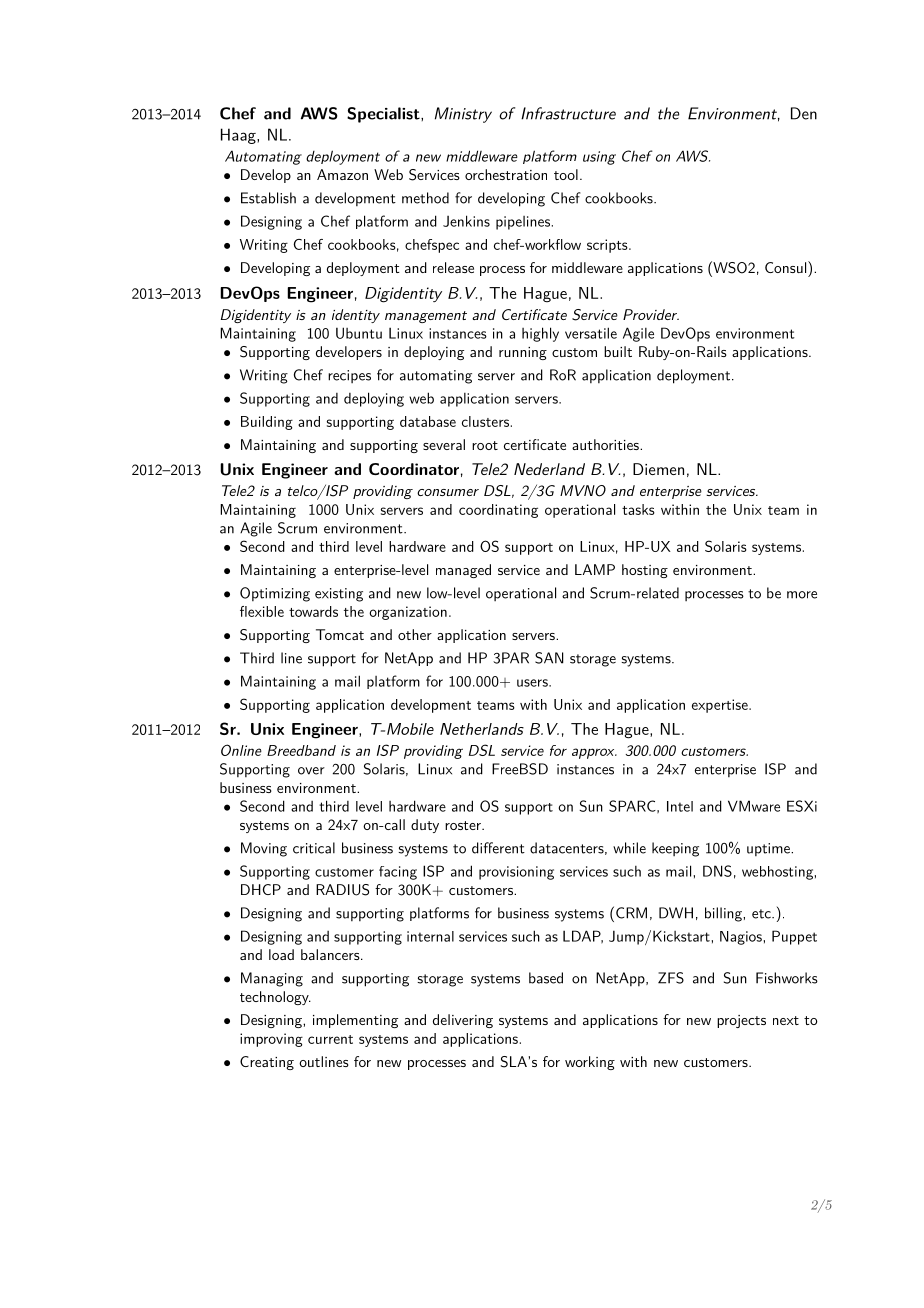  I want to click on current, so click(330, 1039).
